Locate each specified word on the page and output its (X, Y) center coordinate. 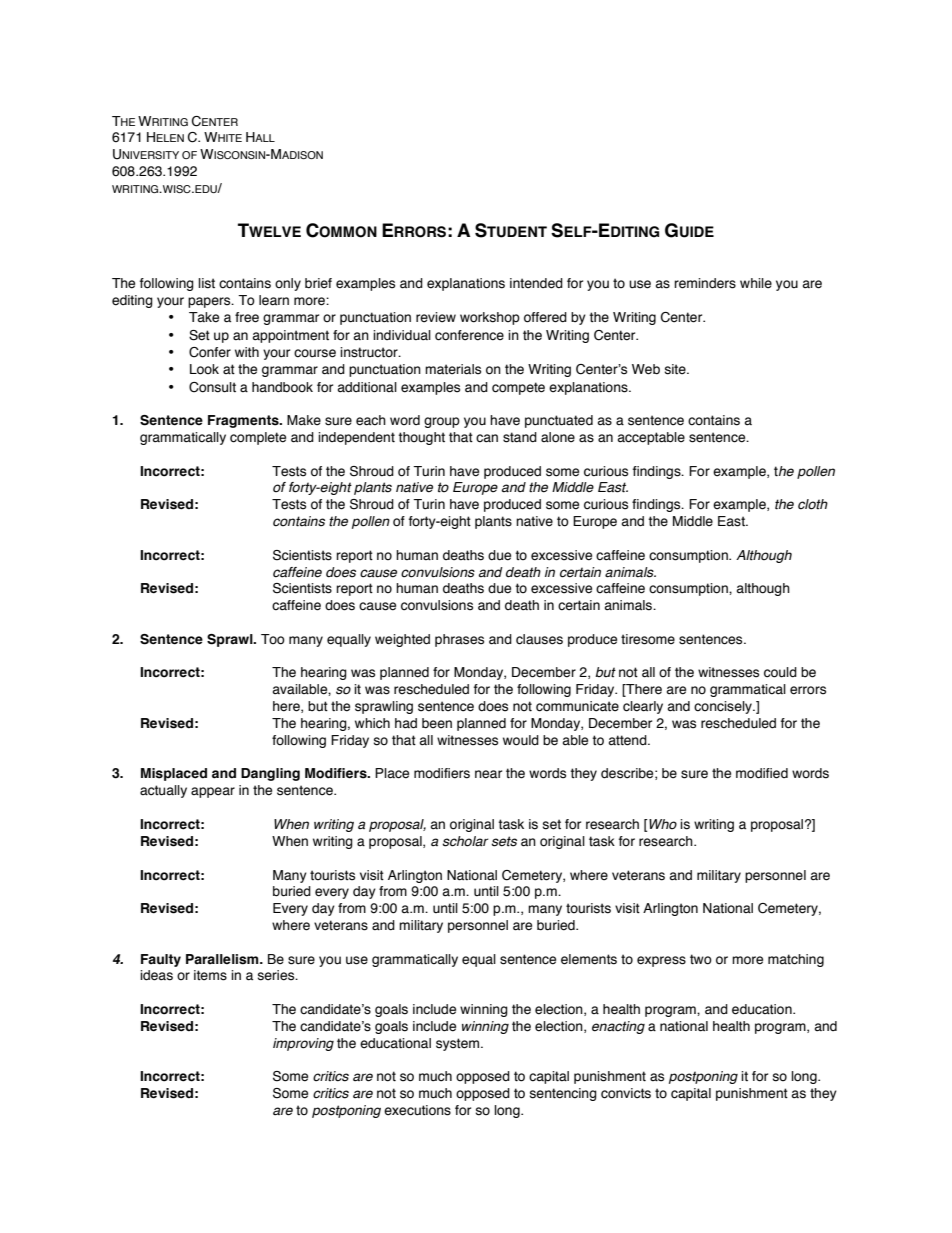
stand (520, 437)
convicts (626, 1093)
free (247, 317)
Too (273, 639)
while (756, 283)
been (437, 723)
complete (258, 438)
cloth (813, 504)
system (459, 1044)
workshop (490, 318)
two (701, 959)
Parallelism (223, 959)
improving (303, 1044)
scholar (465, 841)
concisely (724, 707)
